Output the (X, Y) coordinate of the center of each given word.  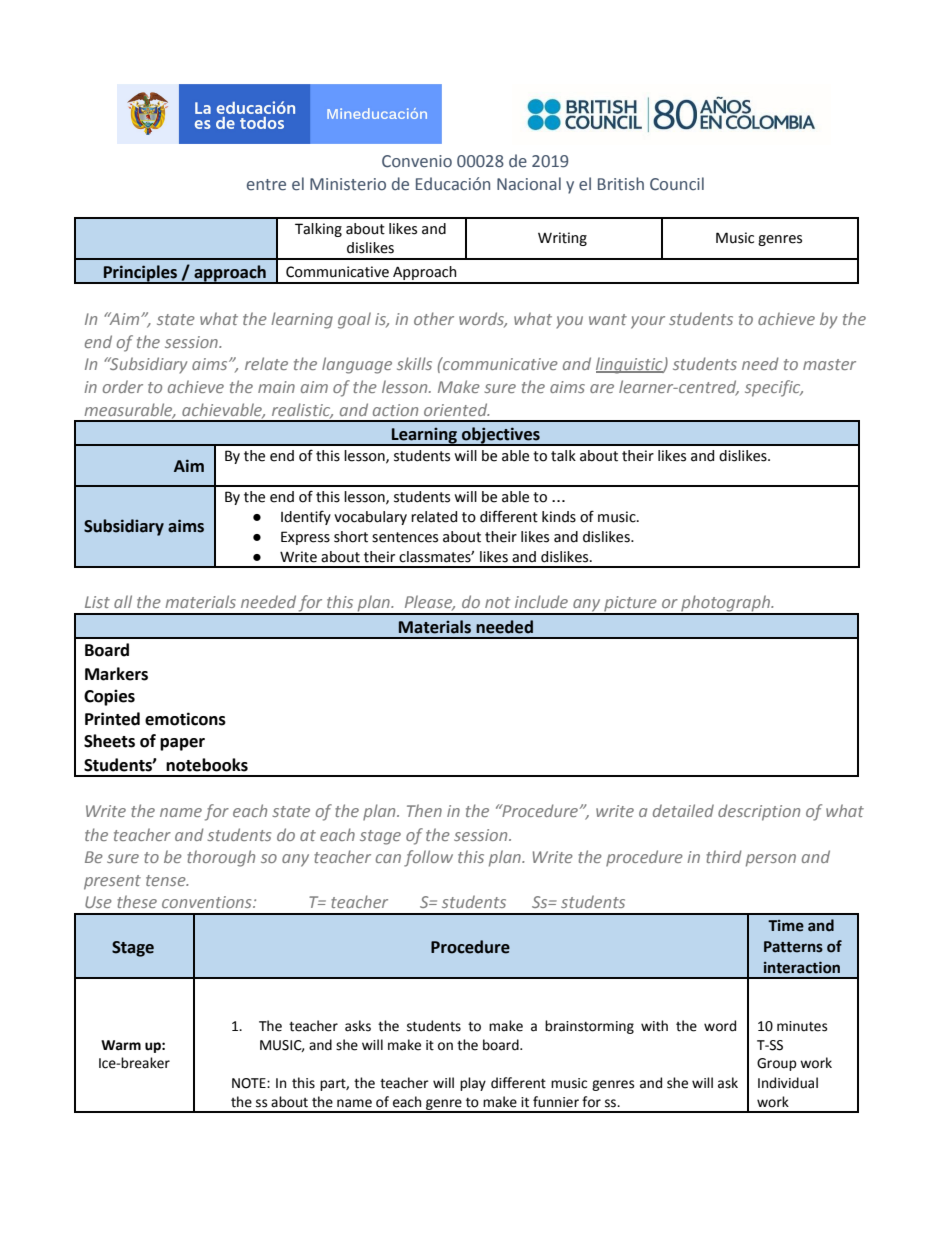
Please (430, 603)
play (473, 1084)
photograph (725, 605)
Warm (121, 1045)
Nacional (529, 184)
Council (677, 184)
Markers (116, 674)
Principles (140, 274)
